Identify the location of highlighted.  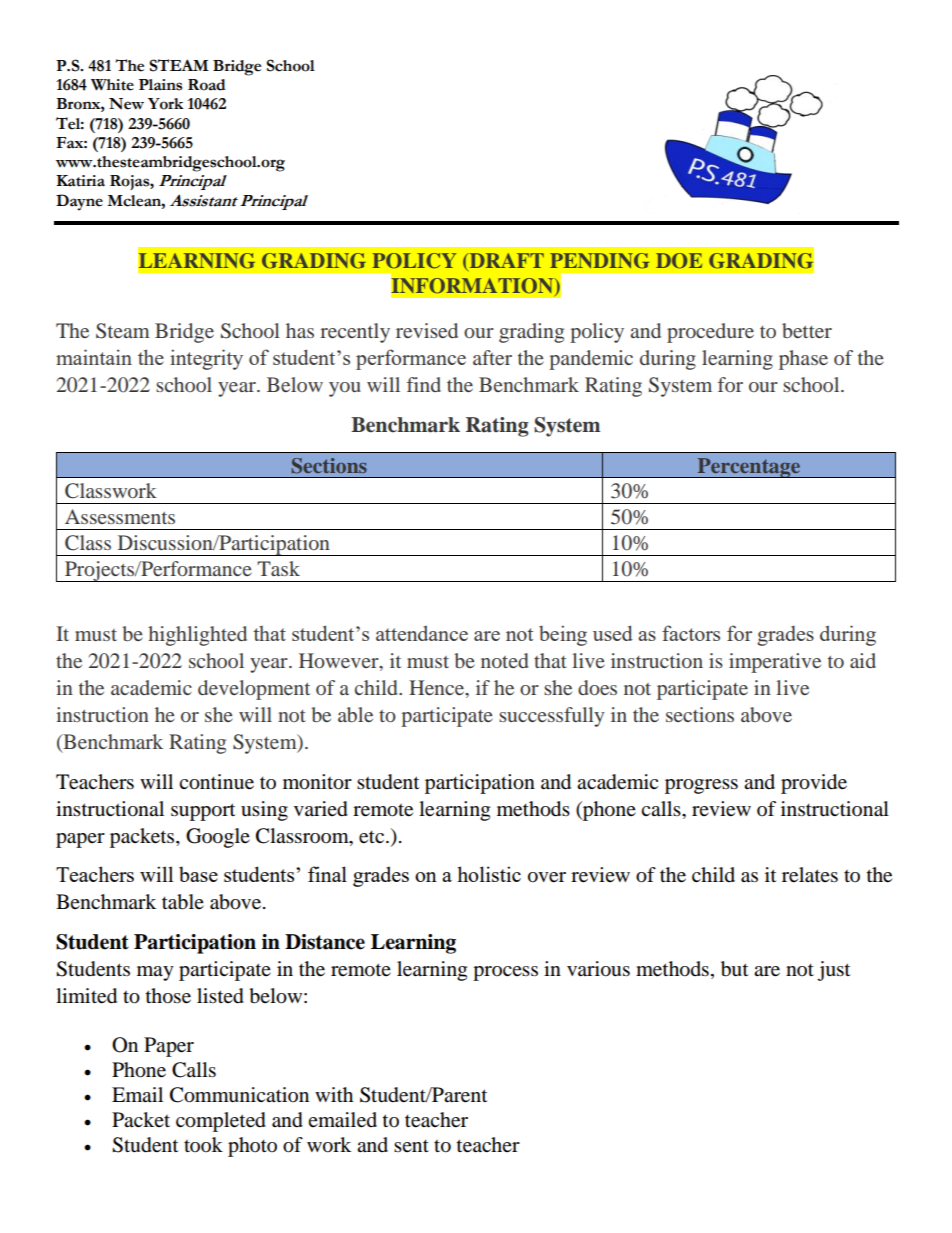
(197, 636).
